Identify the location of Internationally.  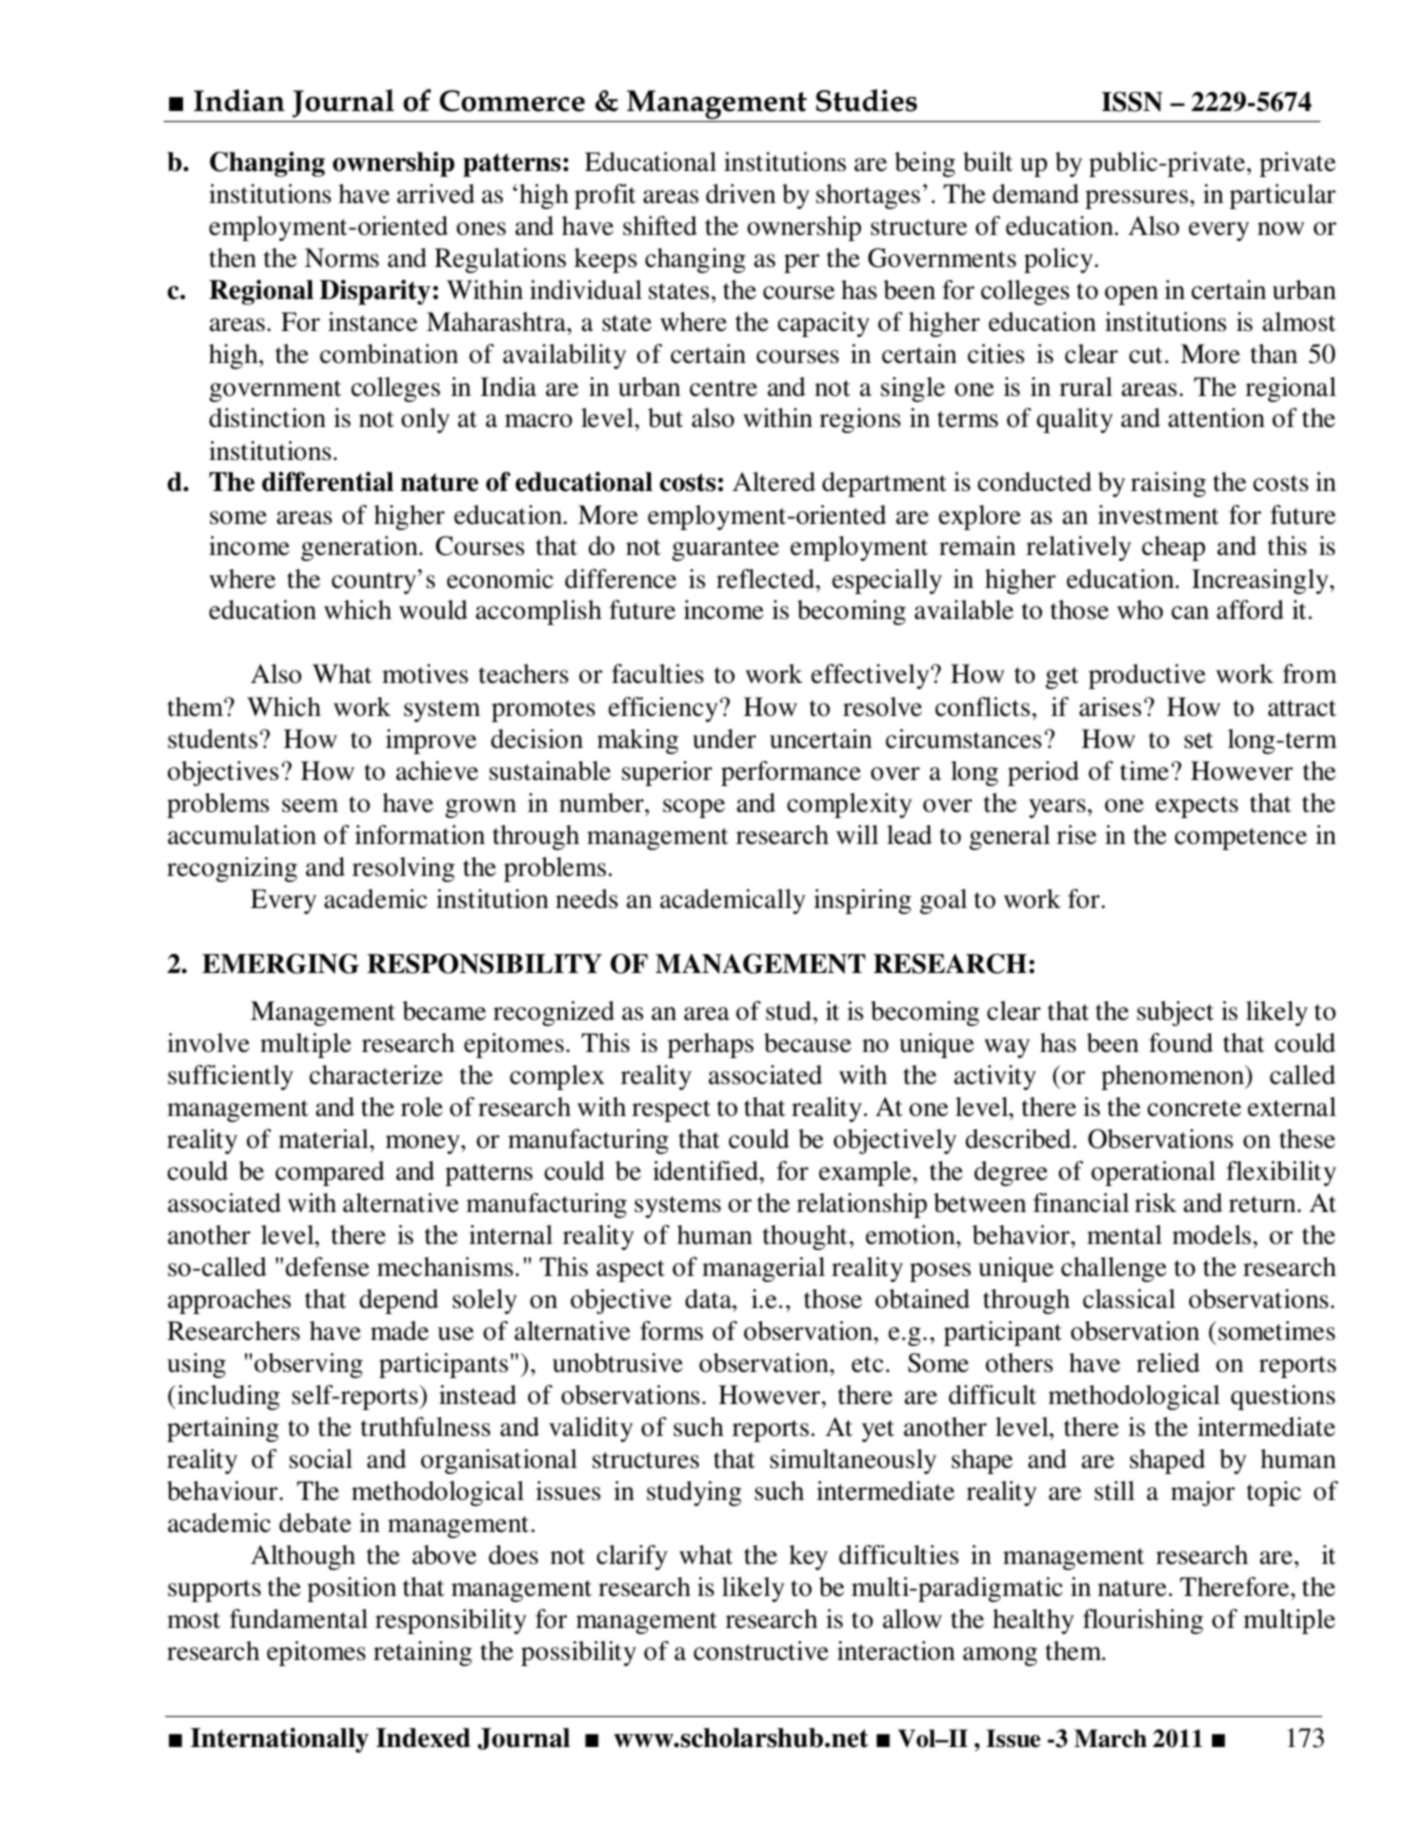
(280, 1740).
